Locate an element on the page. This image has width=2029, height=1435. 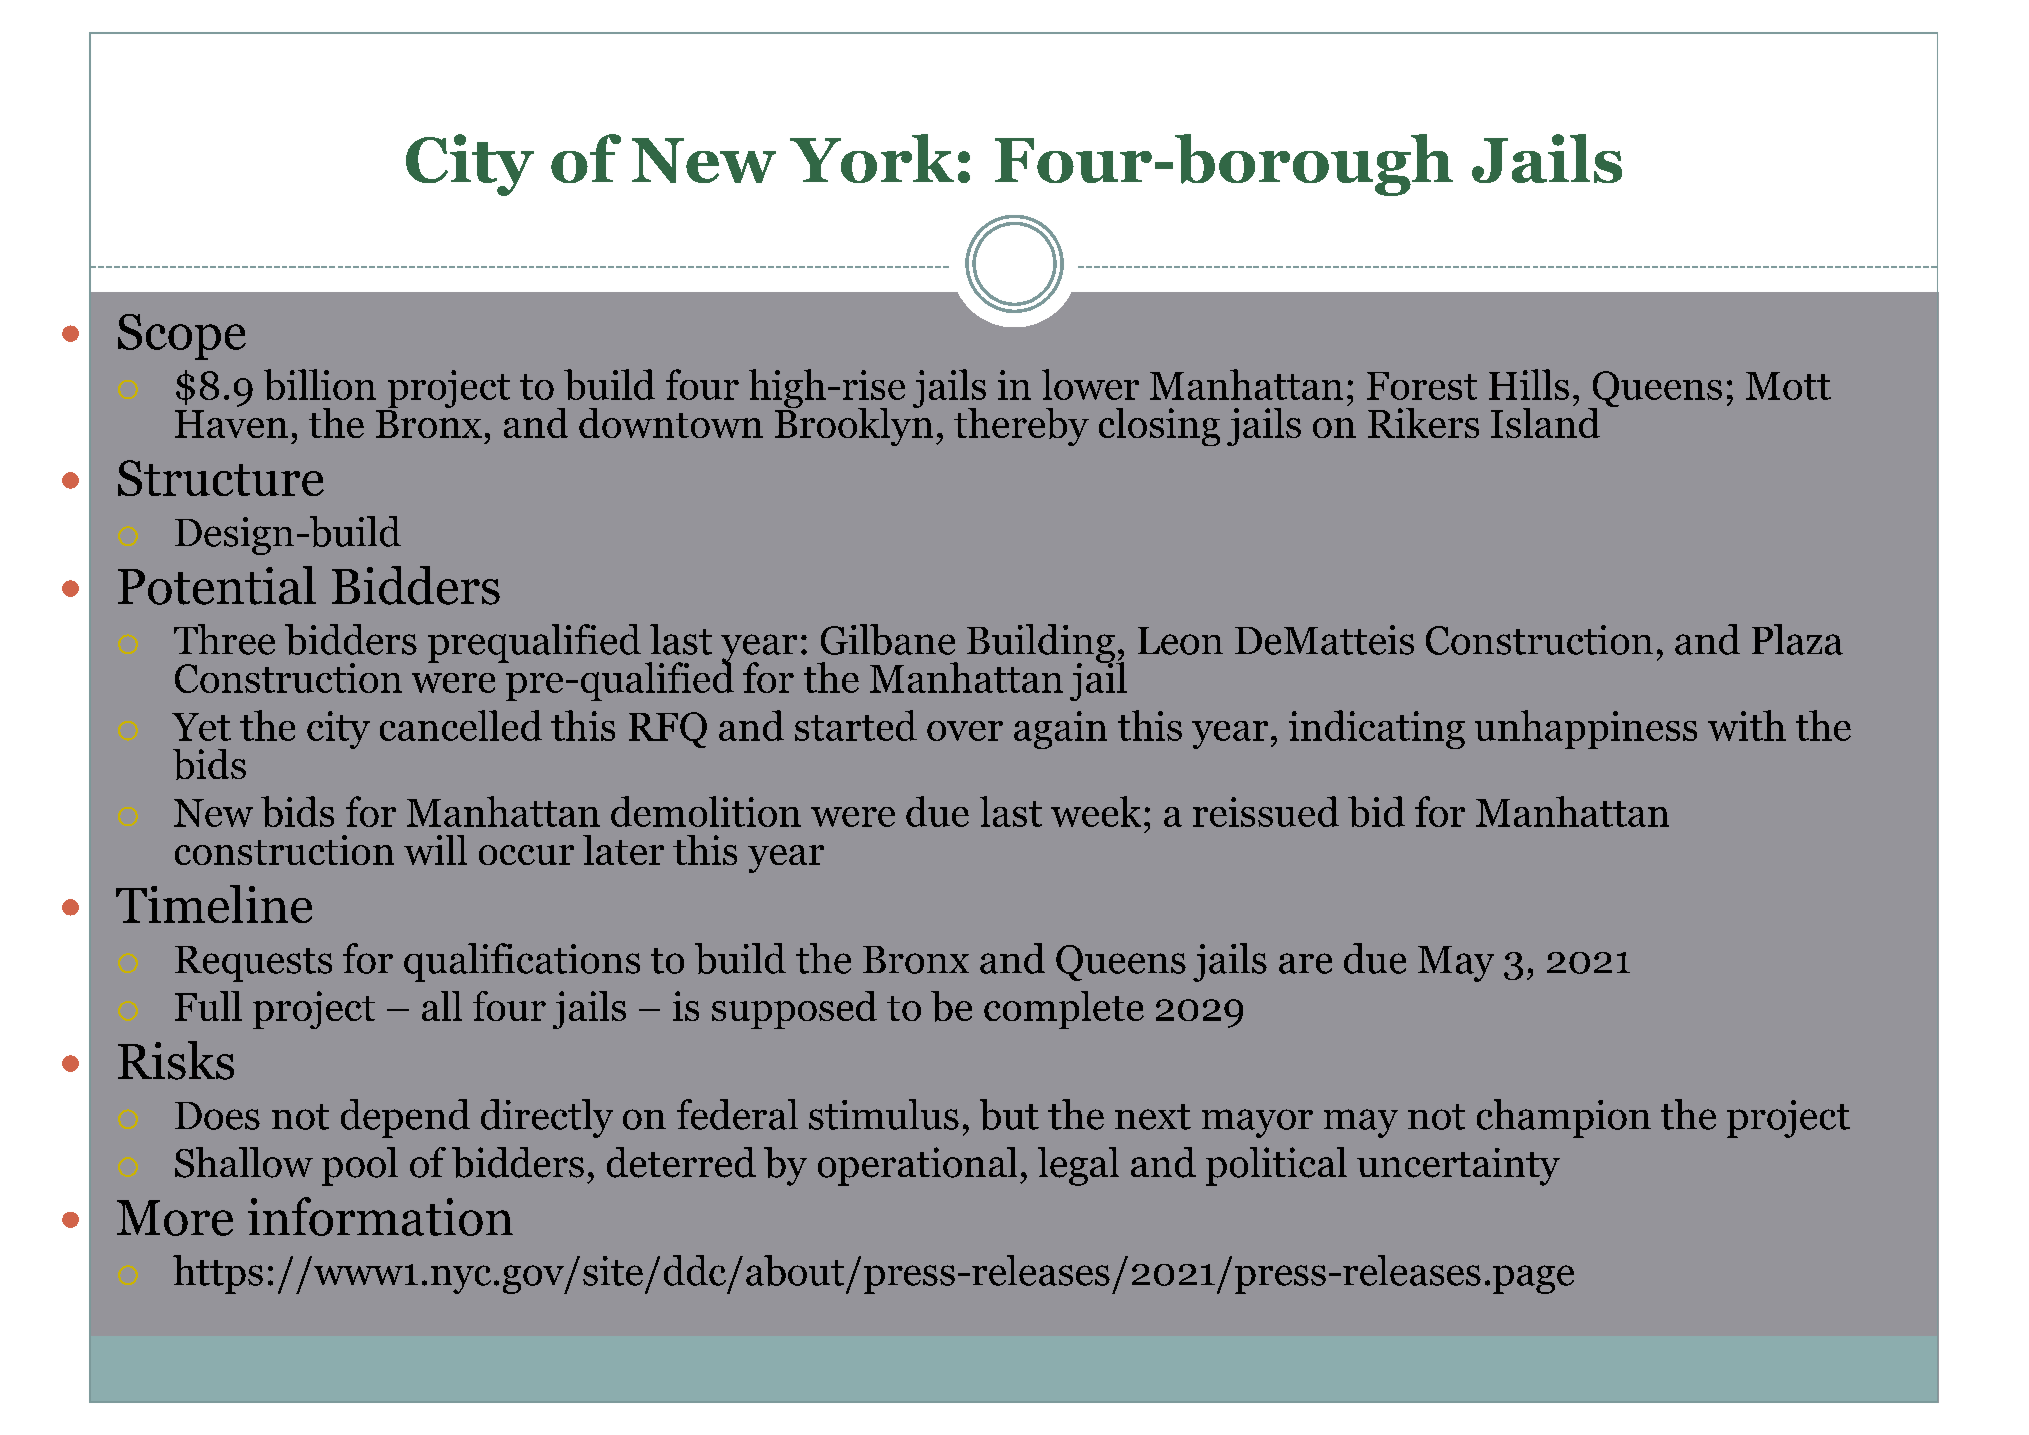
pool is located at coordinates (360, 1166).
